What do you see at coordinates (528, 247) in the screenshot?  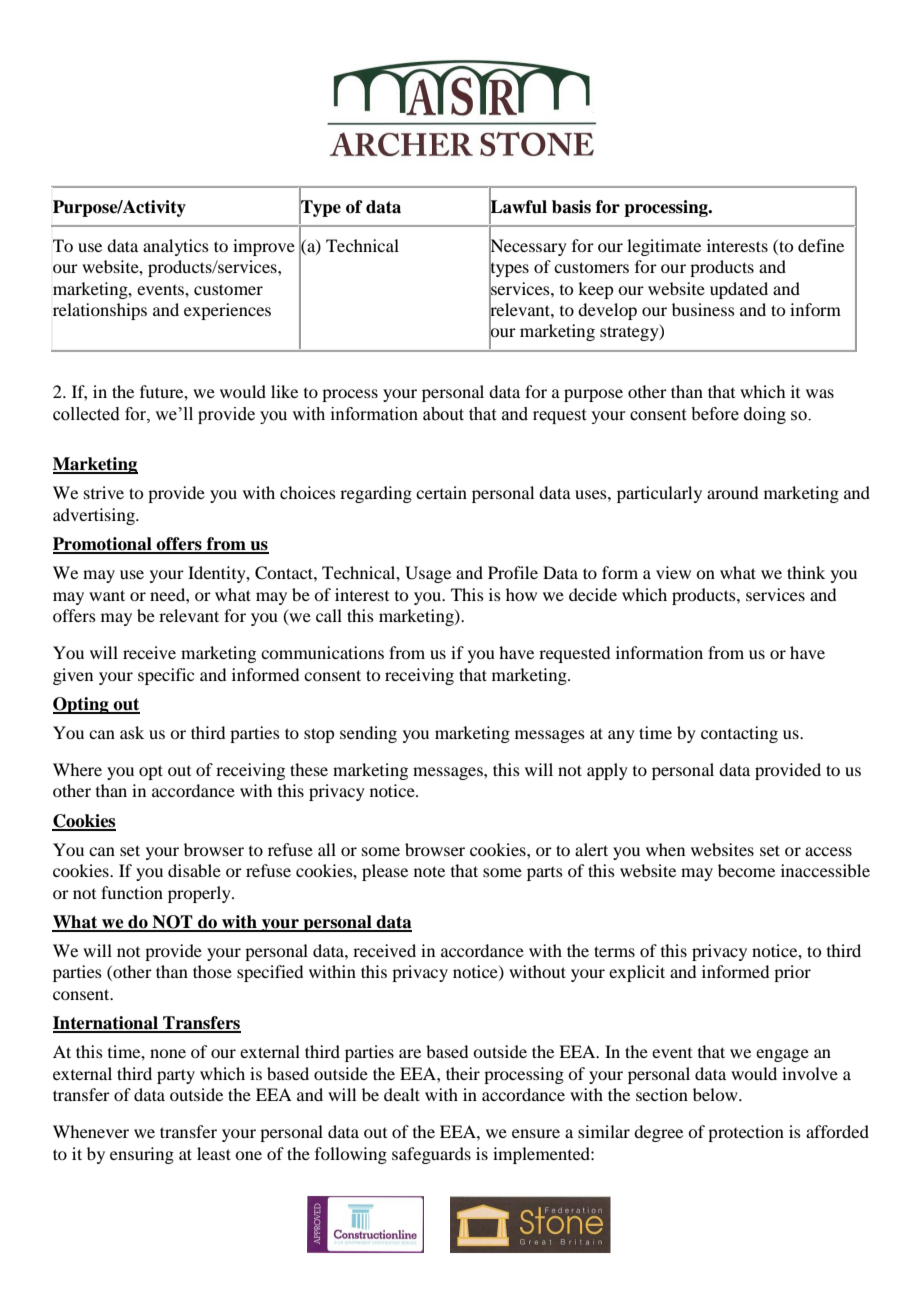 I see `Necessary` at bounding box center [528, 247].
